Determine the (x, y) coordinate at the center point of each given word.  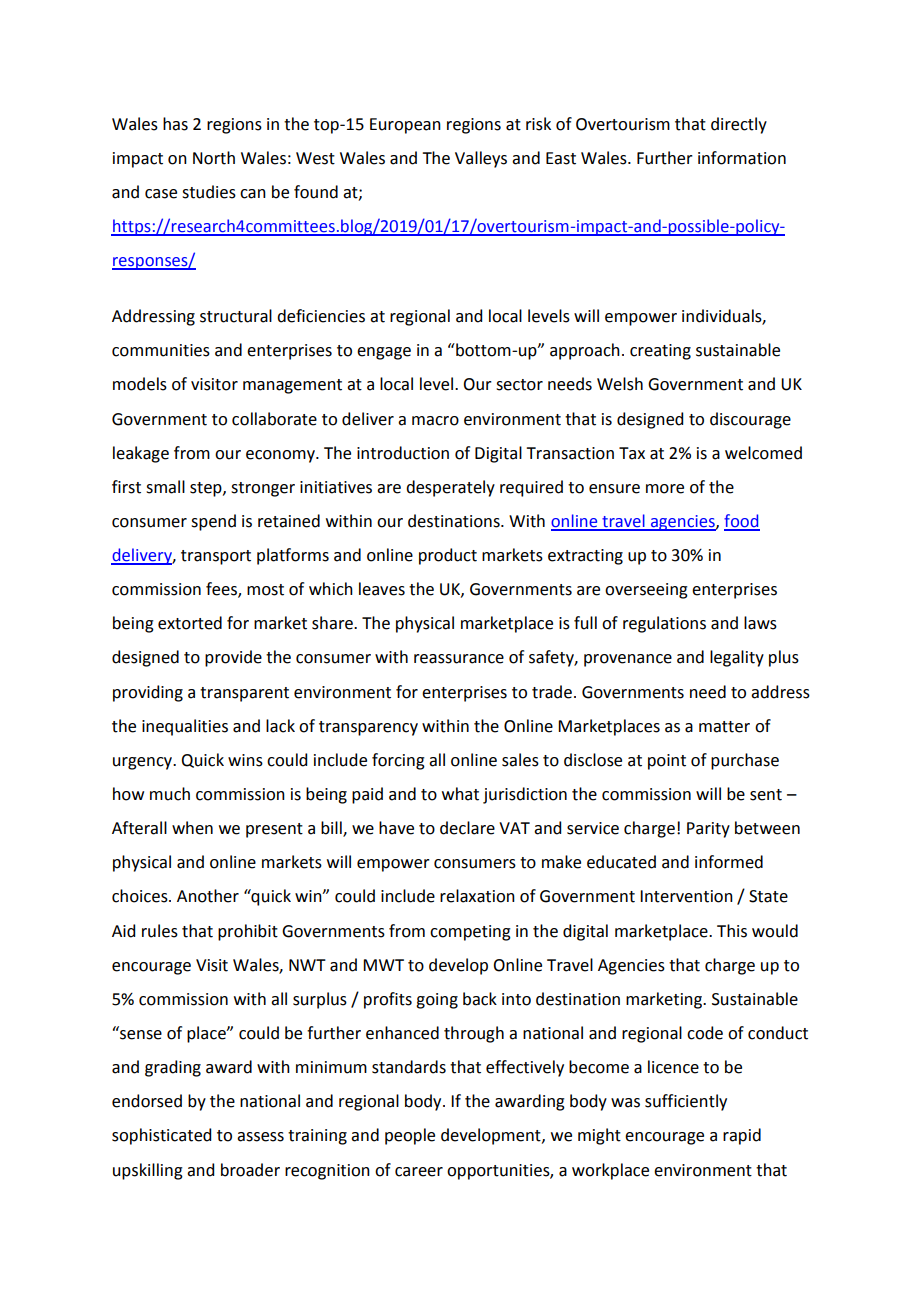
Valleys (481, 159)
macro (435, 421)
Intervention (686, 896)
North (214, 158)
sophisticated (161, 1136)
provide (233, 658)
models (140, 384)
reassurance (459, 659)
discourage (750, 420)
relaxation (477, 896)
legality (737, 658)
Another (208, 896)
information (742, 158)
